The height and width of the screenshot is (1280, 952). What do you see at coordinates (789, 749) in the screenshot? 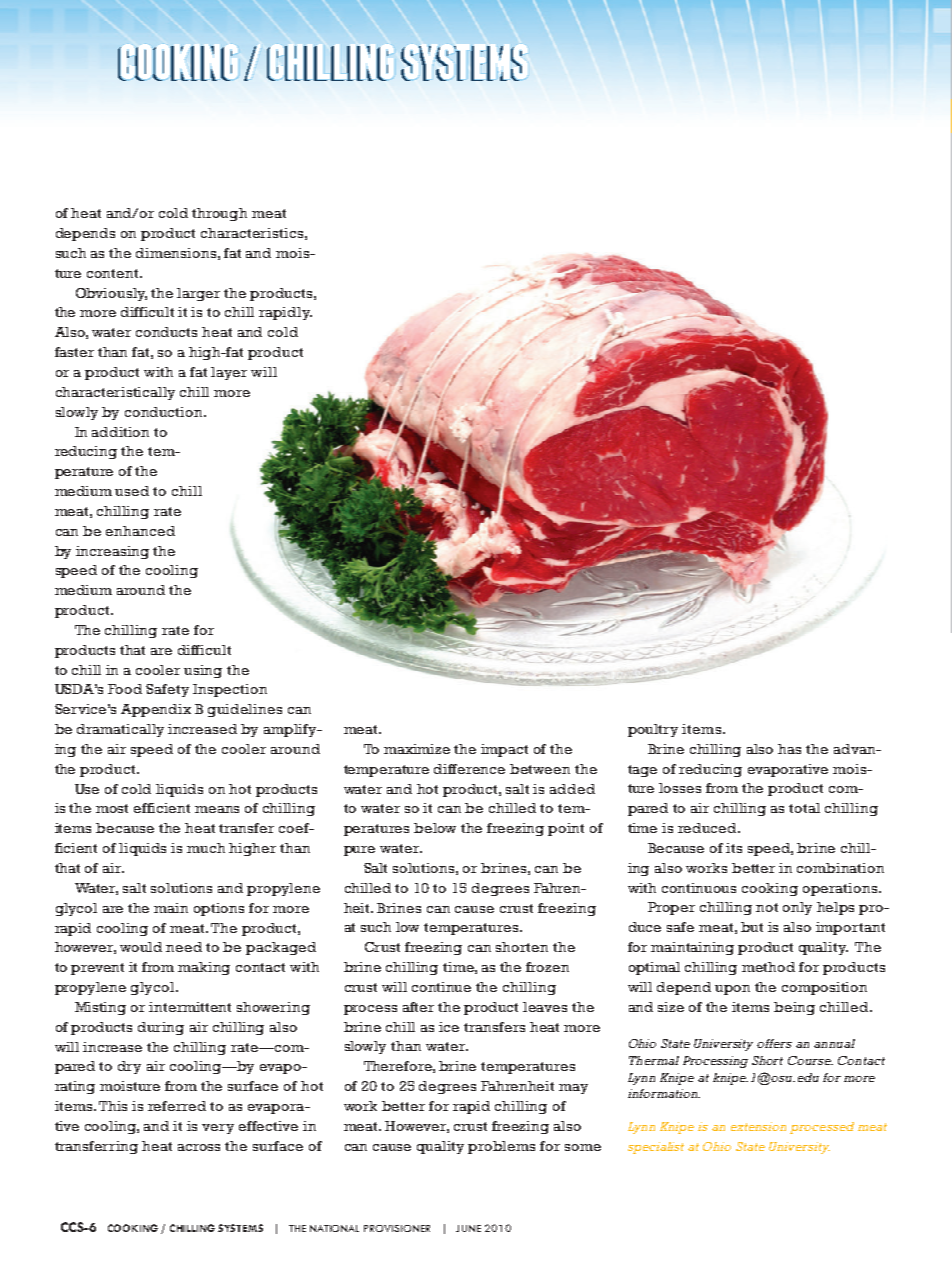
I see `has` at bounding box center [789, 749].
